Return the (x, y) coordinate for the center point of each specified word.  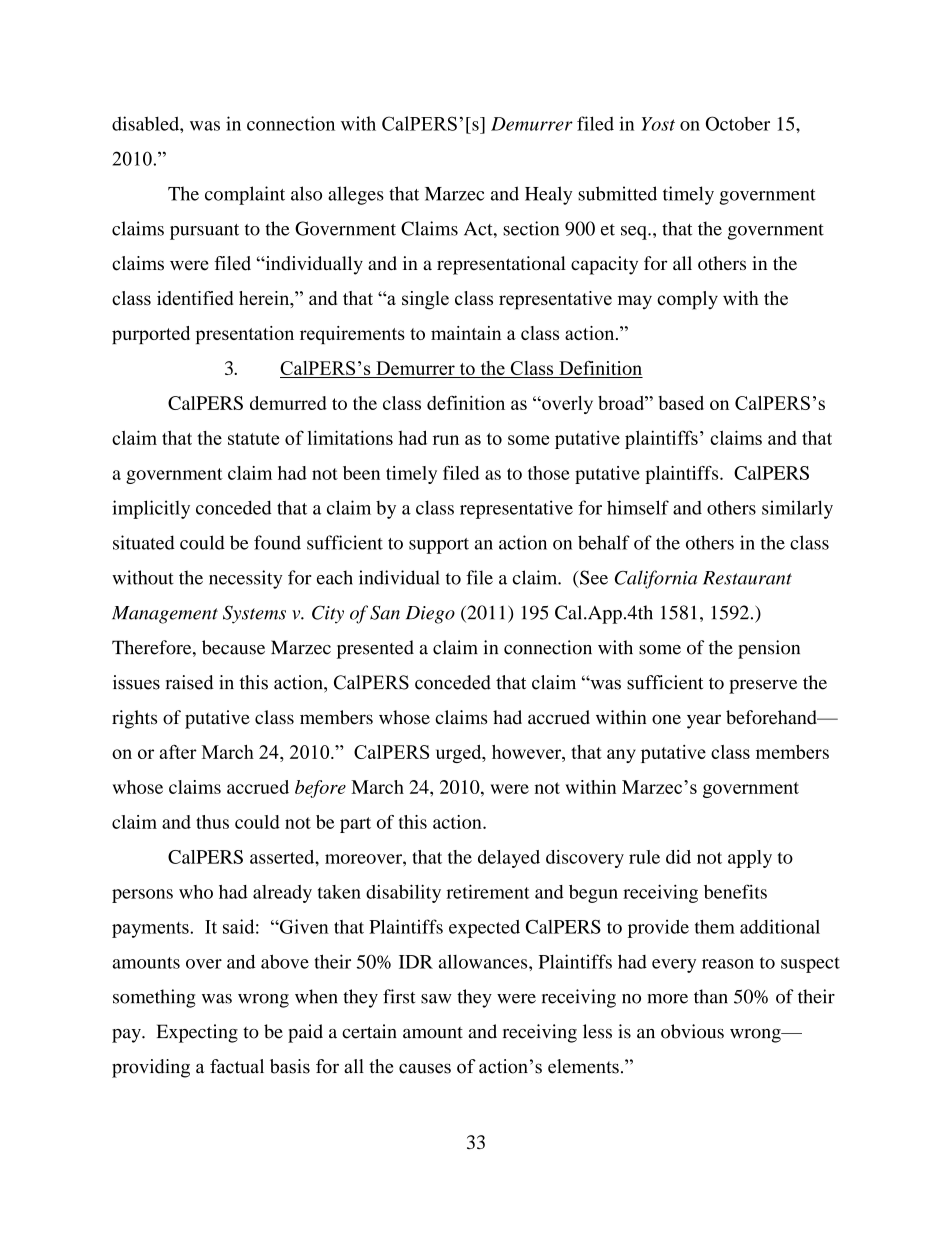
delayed (509, 859)
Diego (430, 615)
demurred (288, 403)
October (738, 123)
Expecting (197, 1033)
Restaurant (747, 578)
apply (750, 859)
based (681, 403)
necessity (245, 579)
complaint (245, 195)
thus (212, 822)
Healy (548, 195)
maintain (466, 333)
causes (425, 1068)
